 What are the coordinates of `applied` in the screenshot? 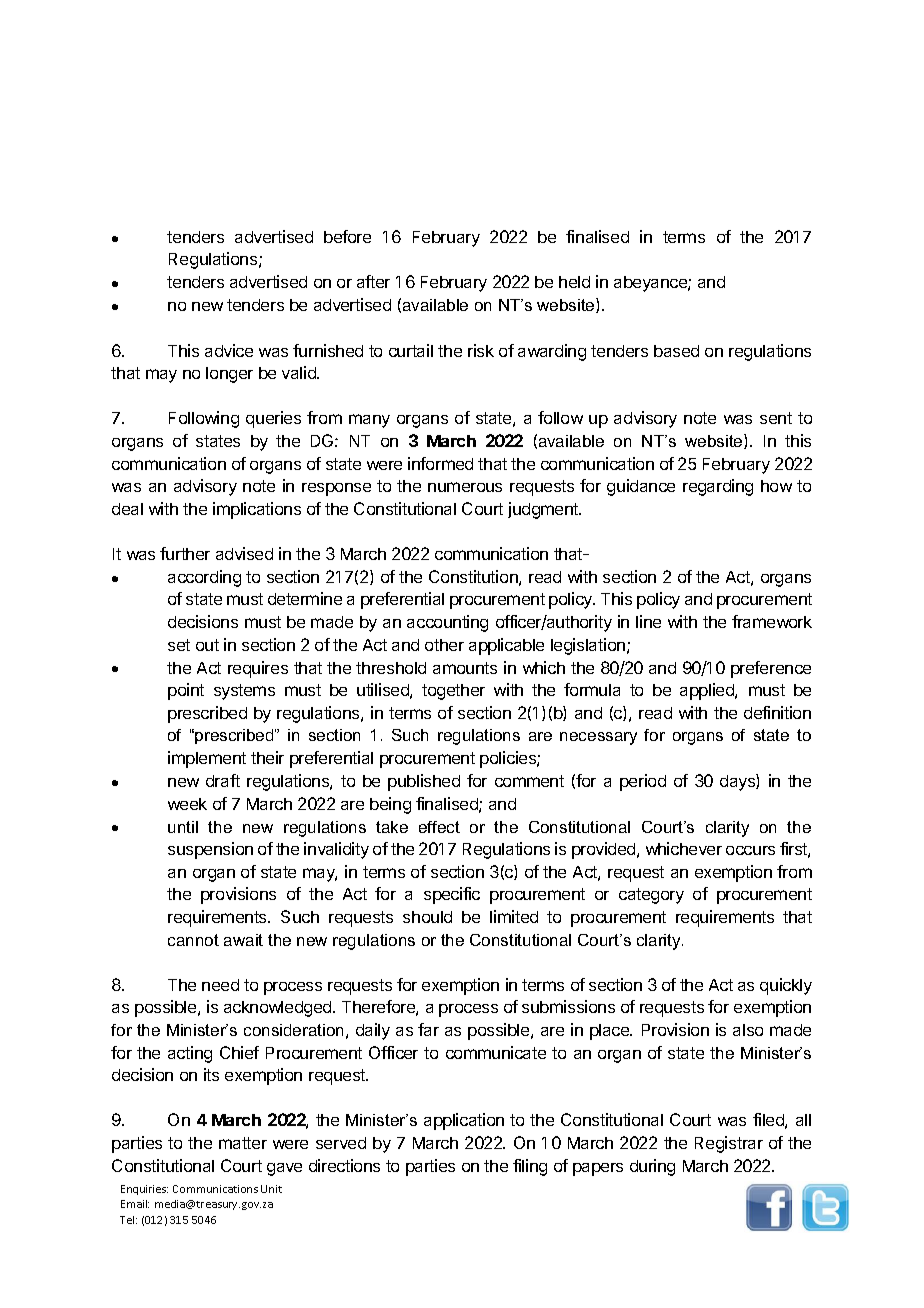 It's located at (708, 691).
